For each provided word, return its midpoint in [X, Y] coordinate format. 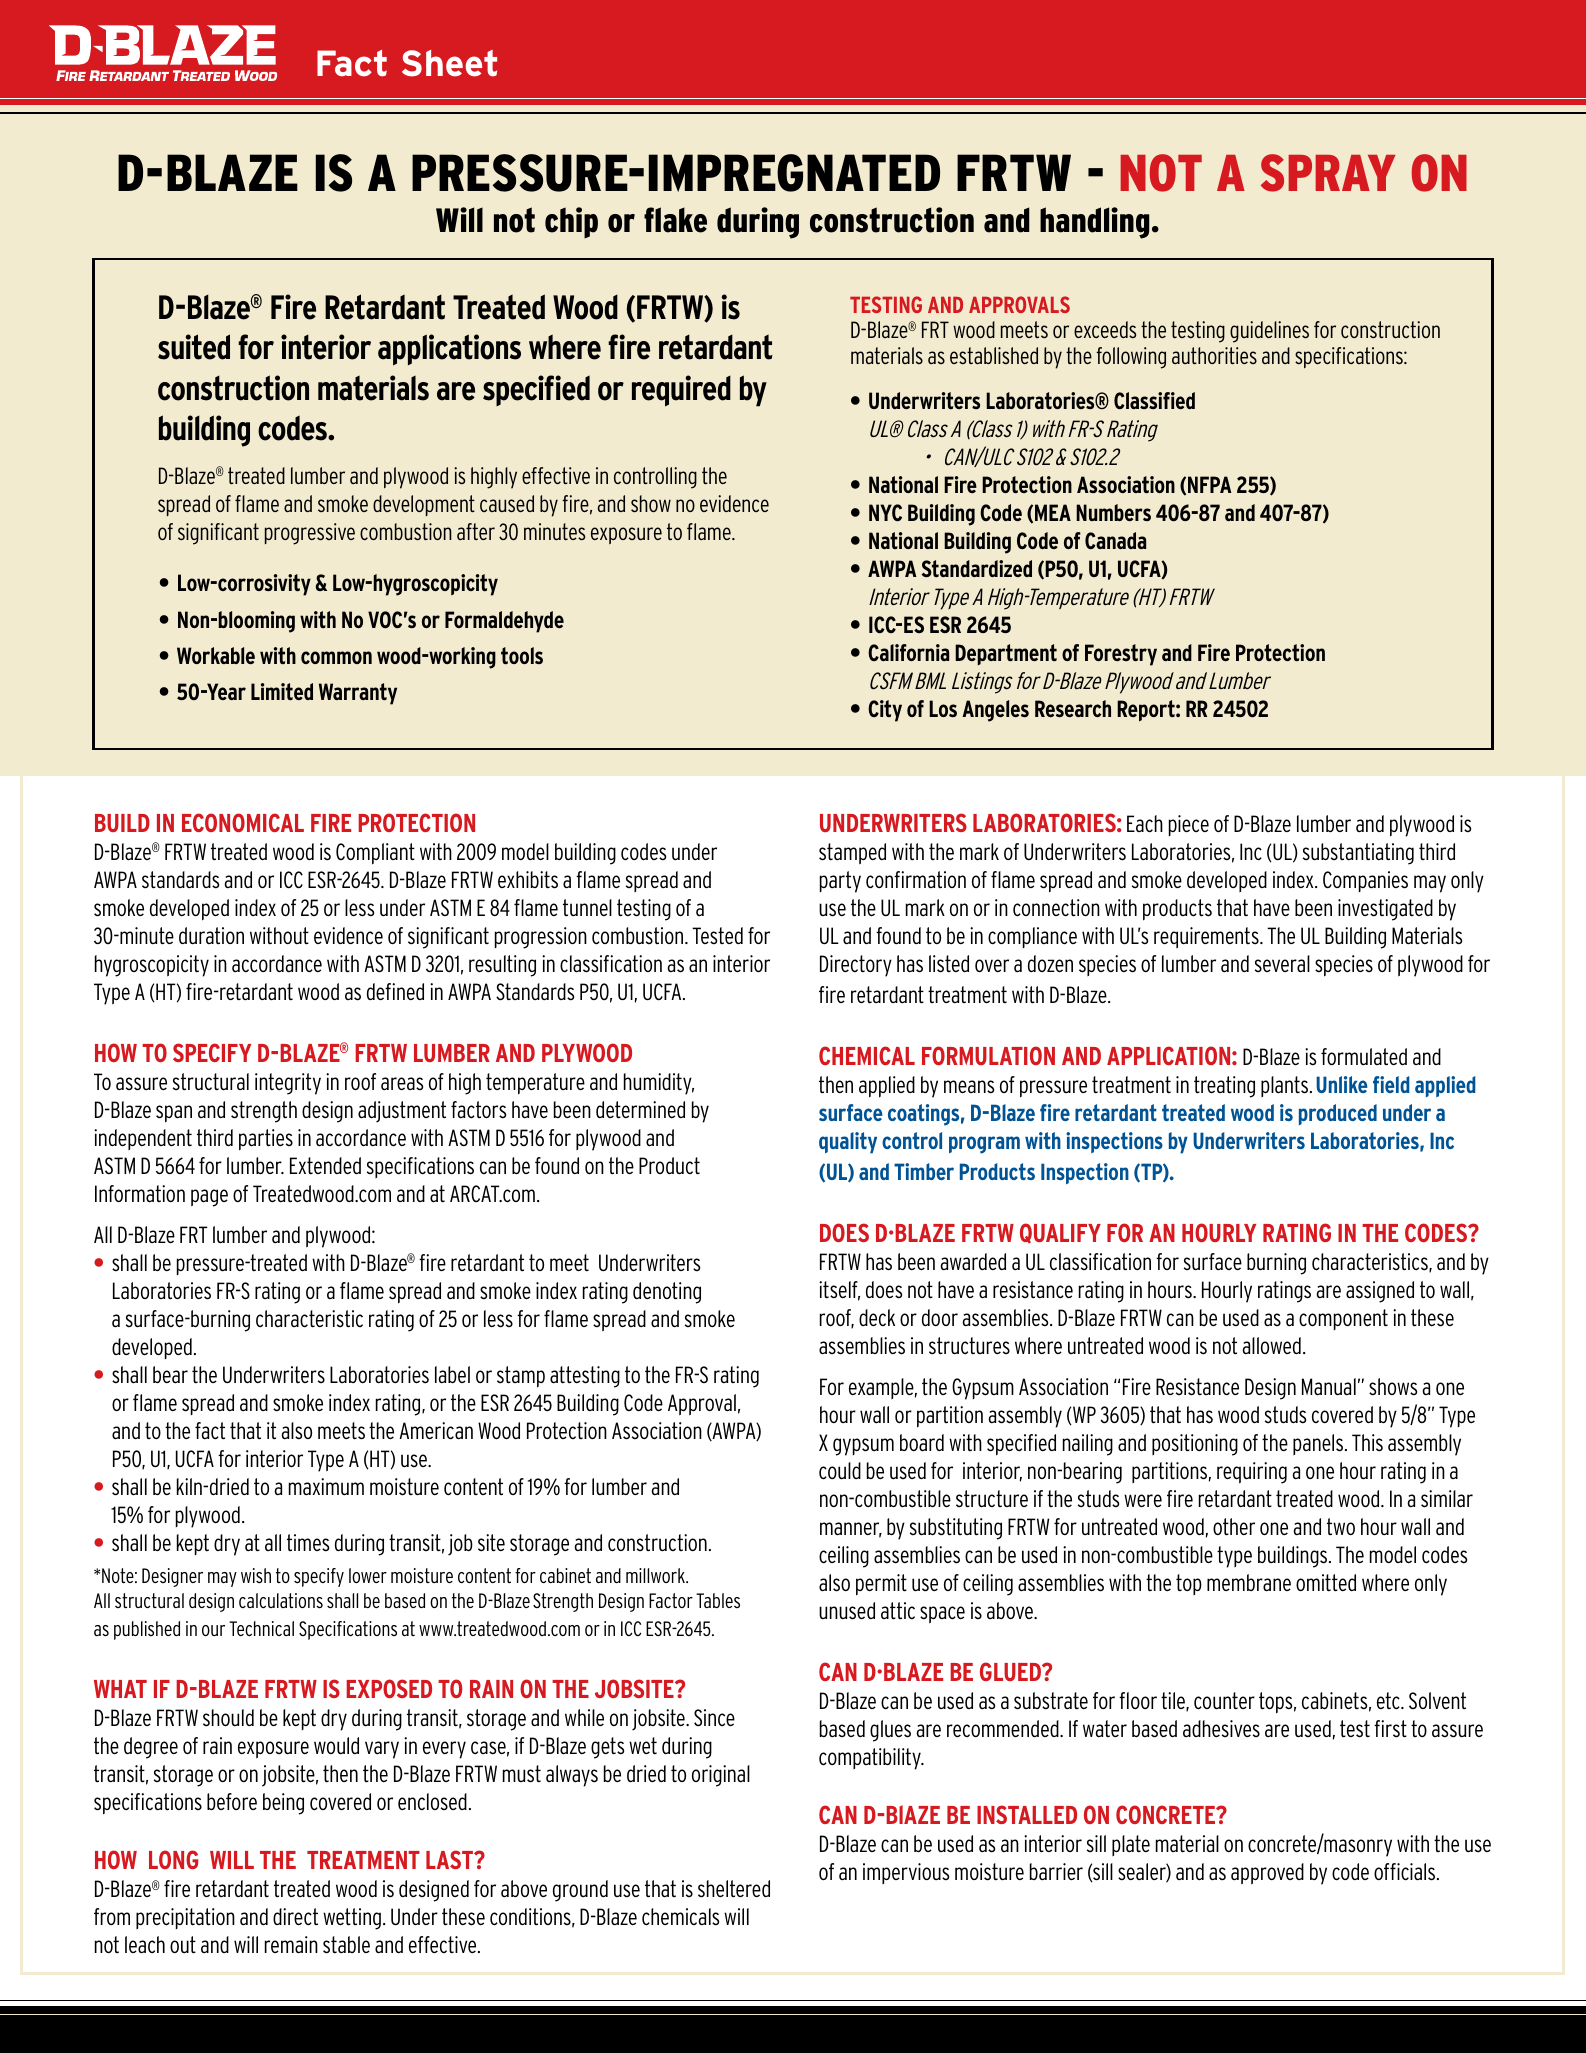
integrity [288, 1084]
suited [194, 347]
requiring [1252, 1473]
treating [1224, 1087]
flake [675, 220]
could [840, 1471]
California [908, 652]
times [308, 1543]
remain [291, 1945]
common [336, 657]
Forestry [1121, 655]
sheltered [734, 1889]
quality [848, 1143]
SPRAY [1328, 173]
